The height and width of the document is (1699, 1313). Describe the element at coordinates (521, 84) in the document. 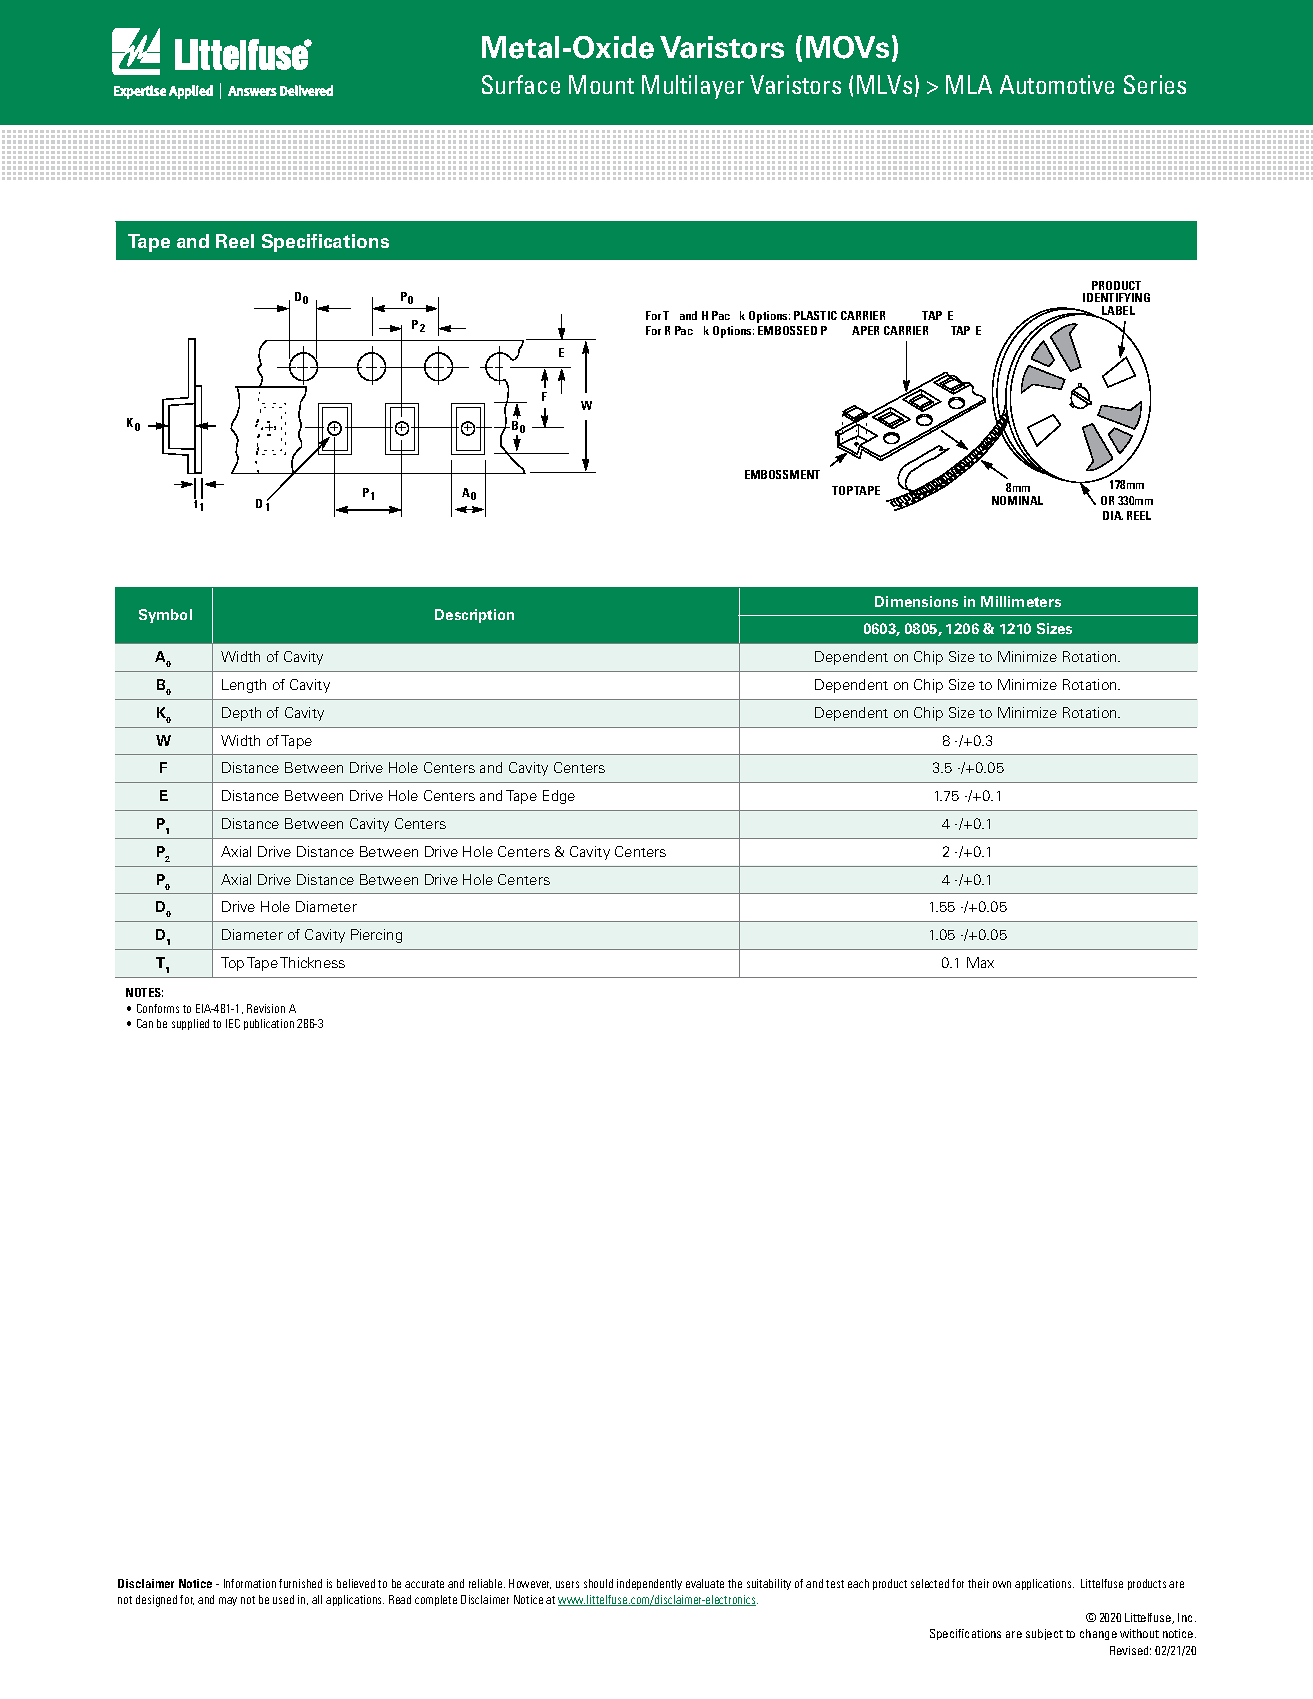

I see `Surface` at that location.
